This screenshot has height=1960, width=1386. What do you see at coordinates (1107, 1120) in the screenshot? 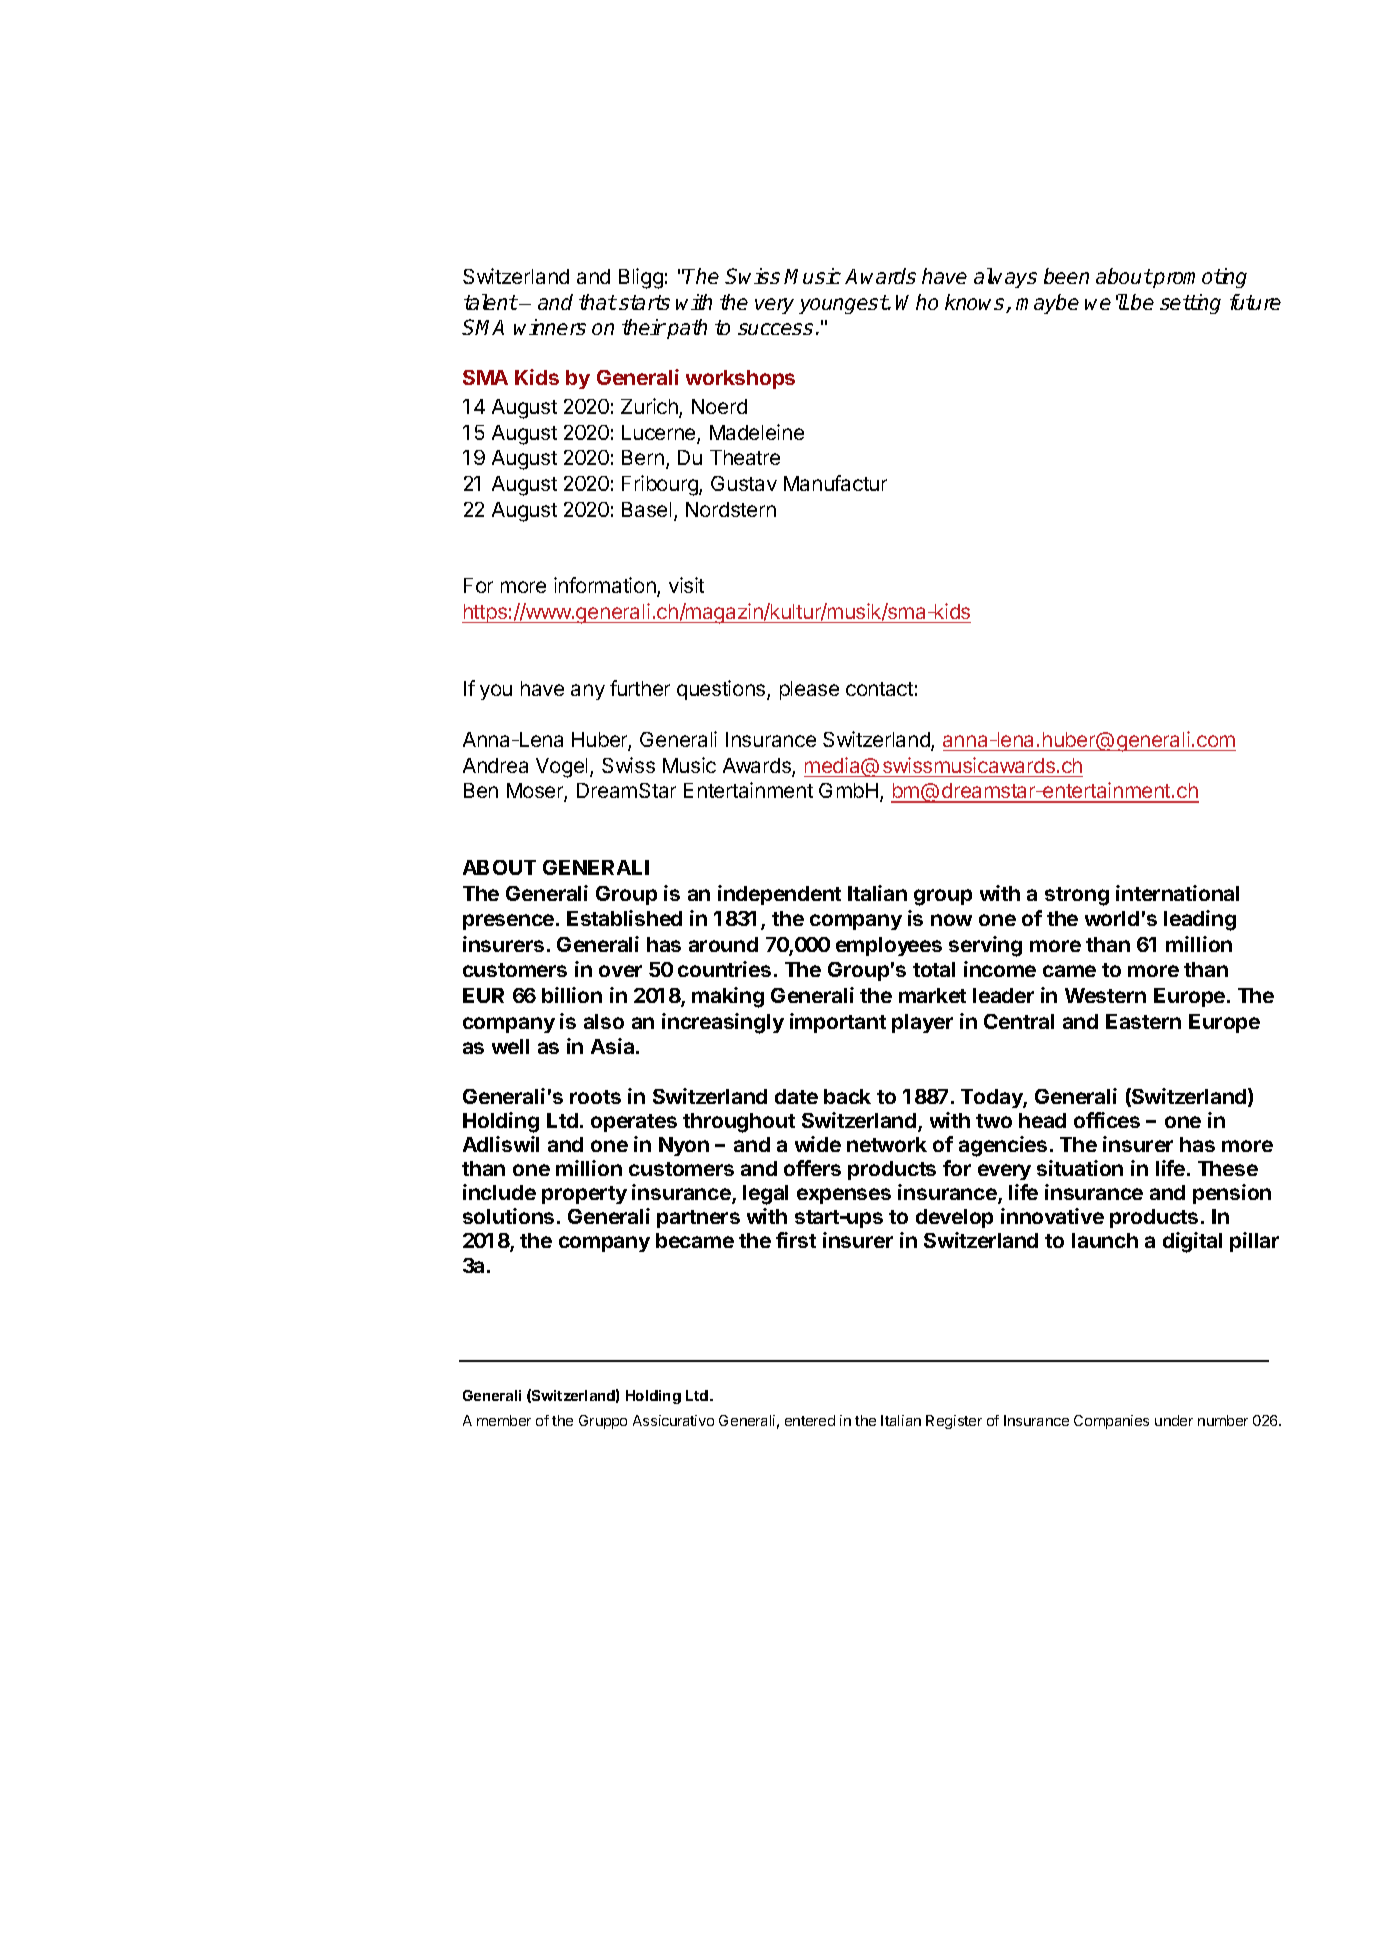
I see `offices` at bounding box center [1107, 1120].
